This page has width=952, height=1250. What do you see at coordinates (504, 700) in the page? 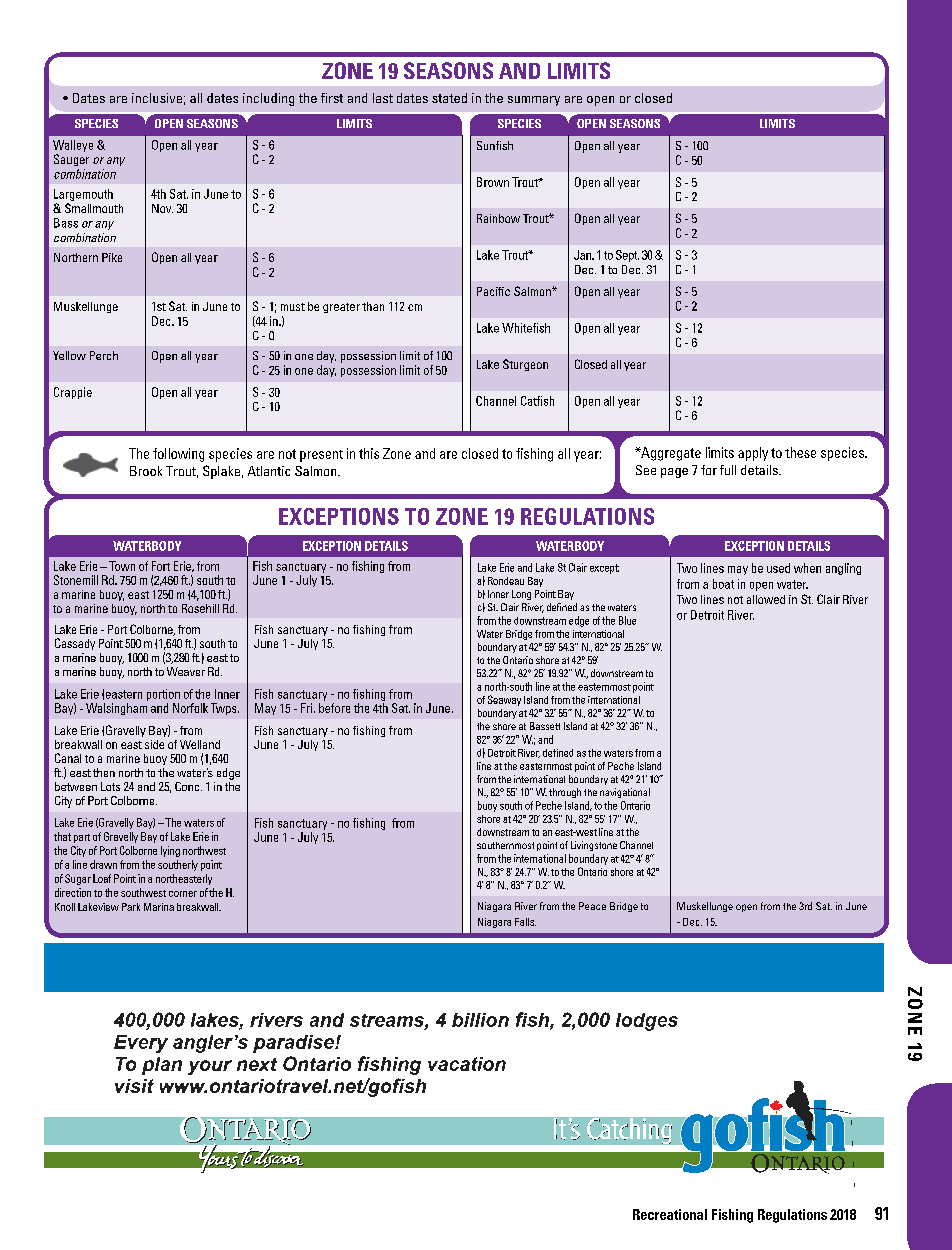
I see `Seaway` at bounding box center [504, 700].
